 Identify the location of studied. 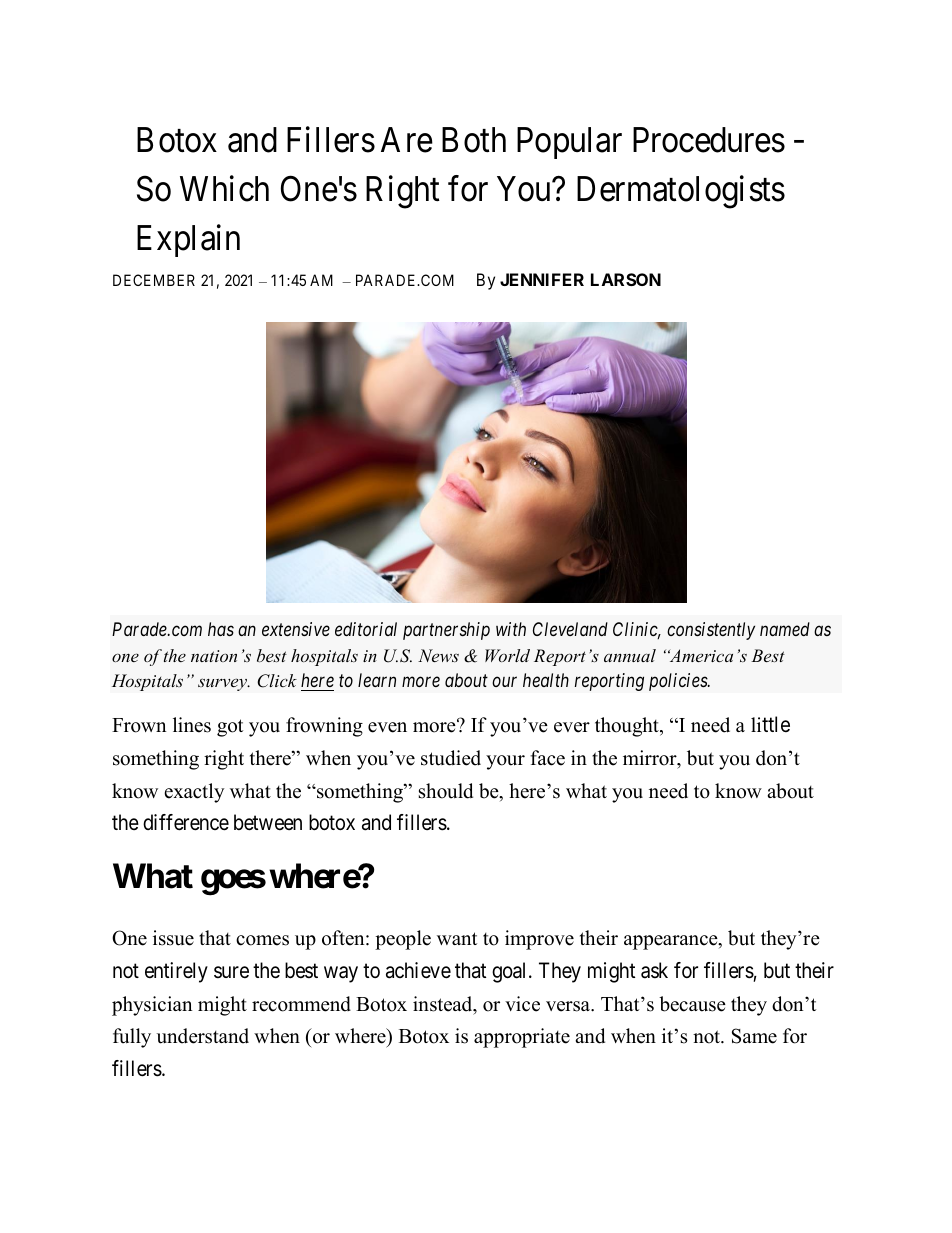
(451, 758).
